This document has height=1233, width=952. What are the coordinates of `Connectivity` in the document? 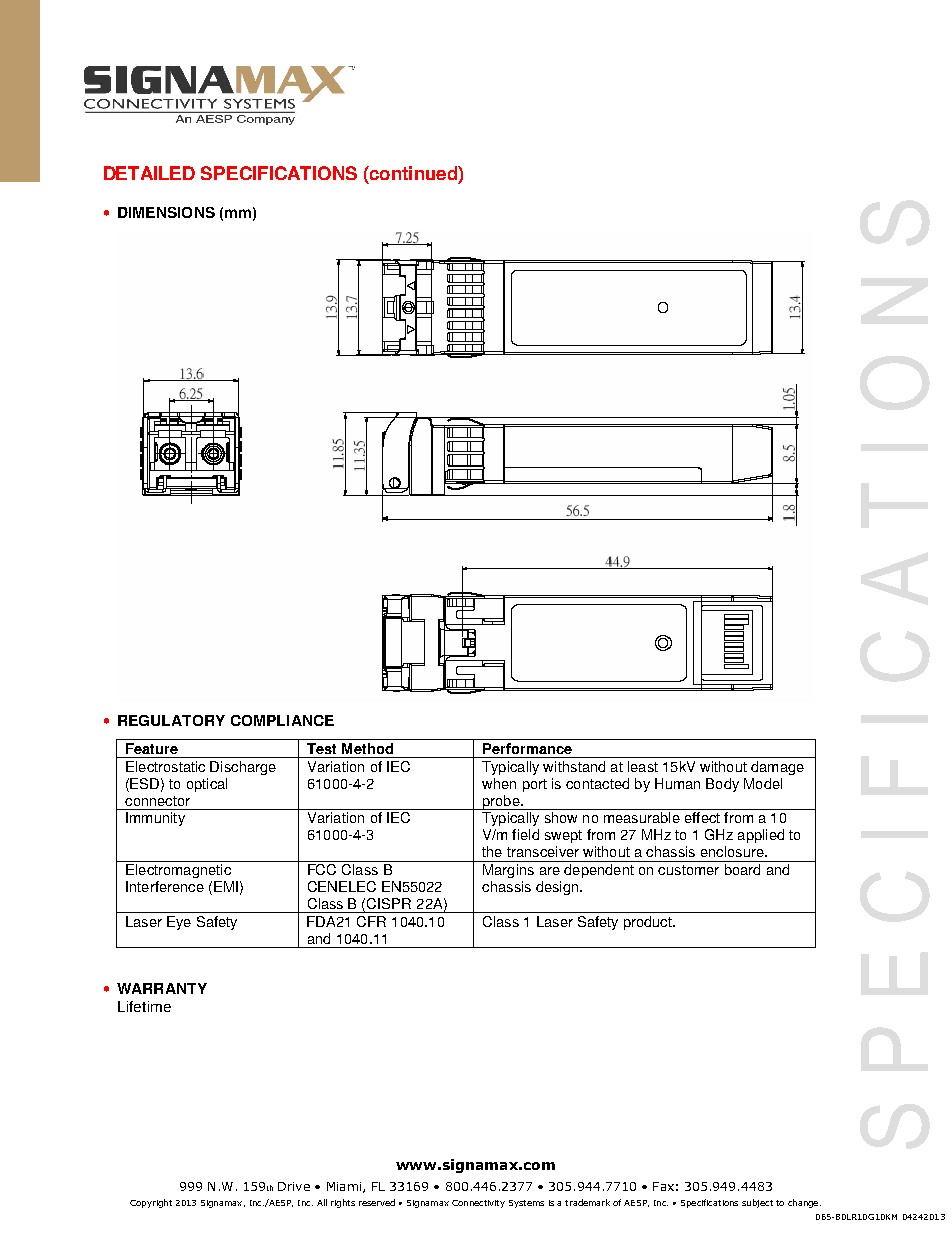 It's located at (478, 1204).
